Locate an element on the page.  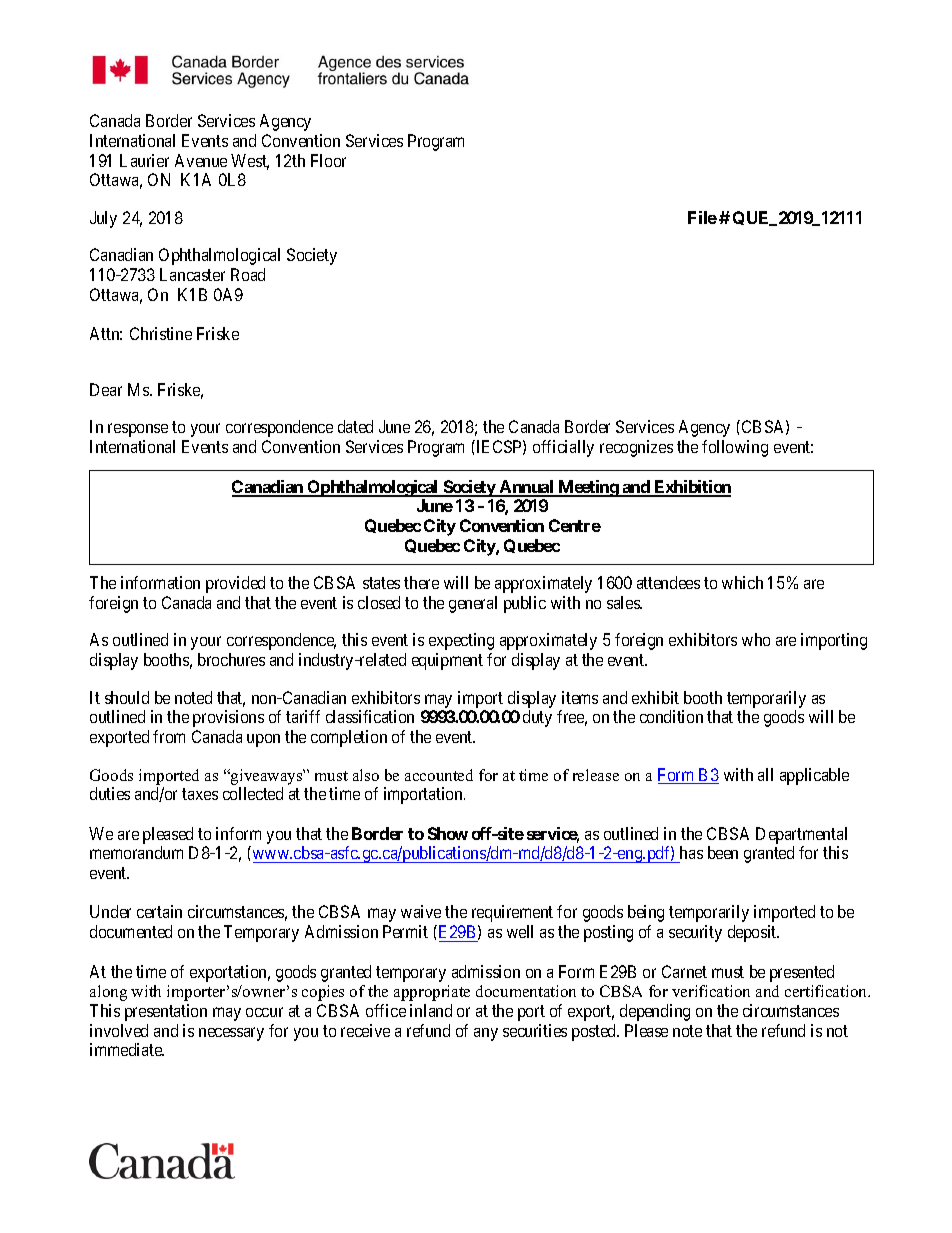
presentation is located at coordinates (166, 1012).
